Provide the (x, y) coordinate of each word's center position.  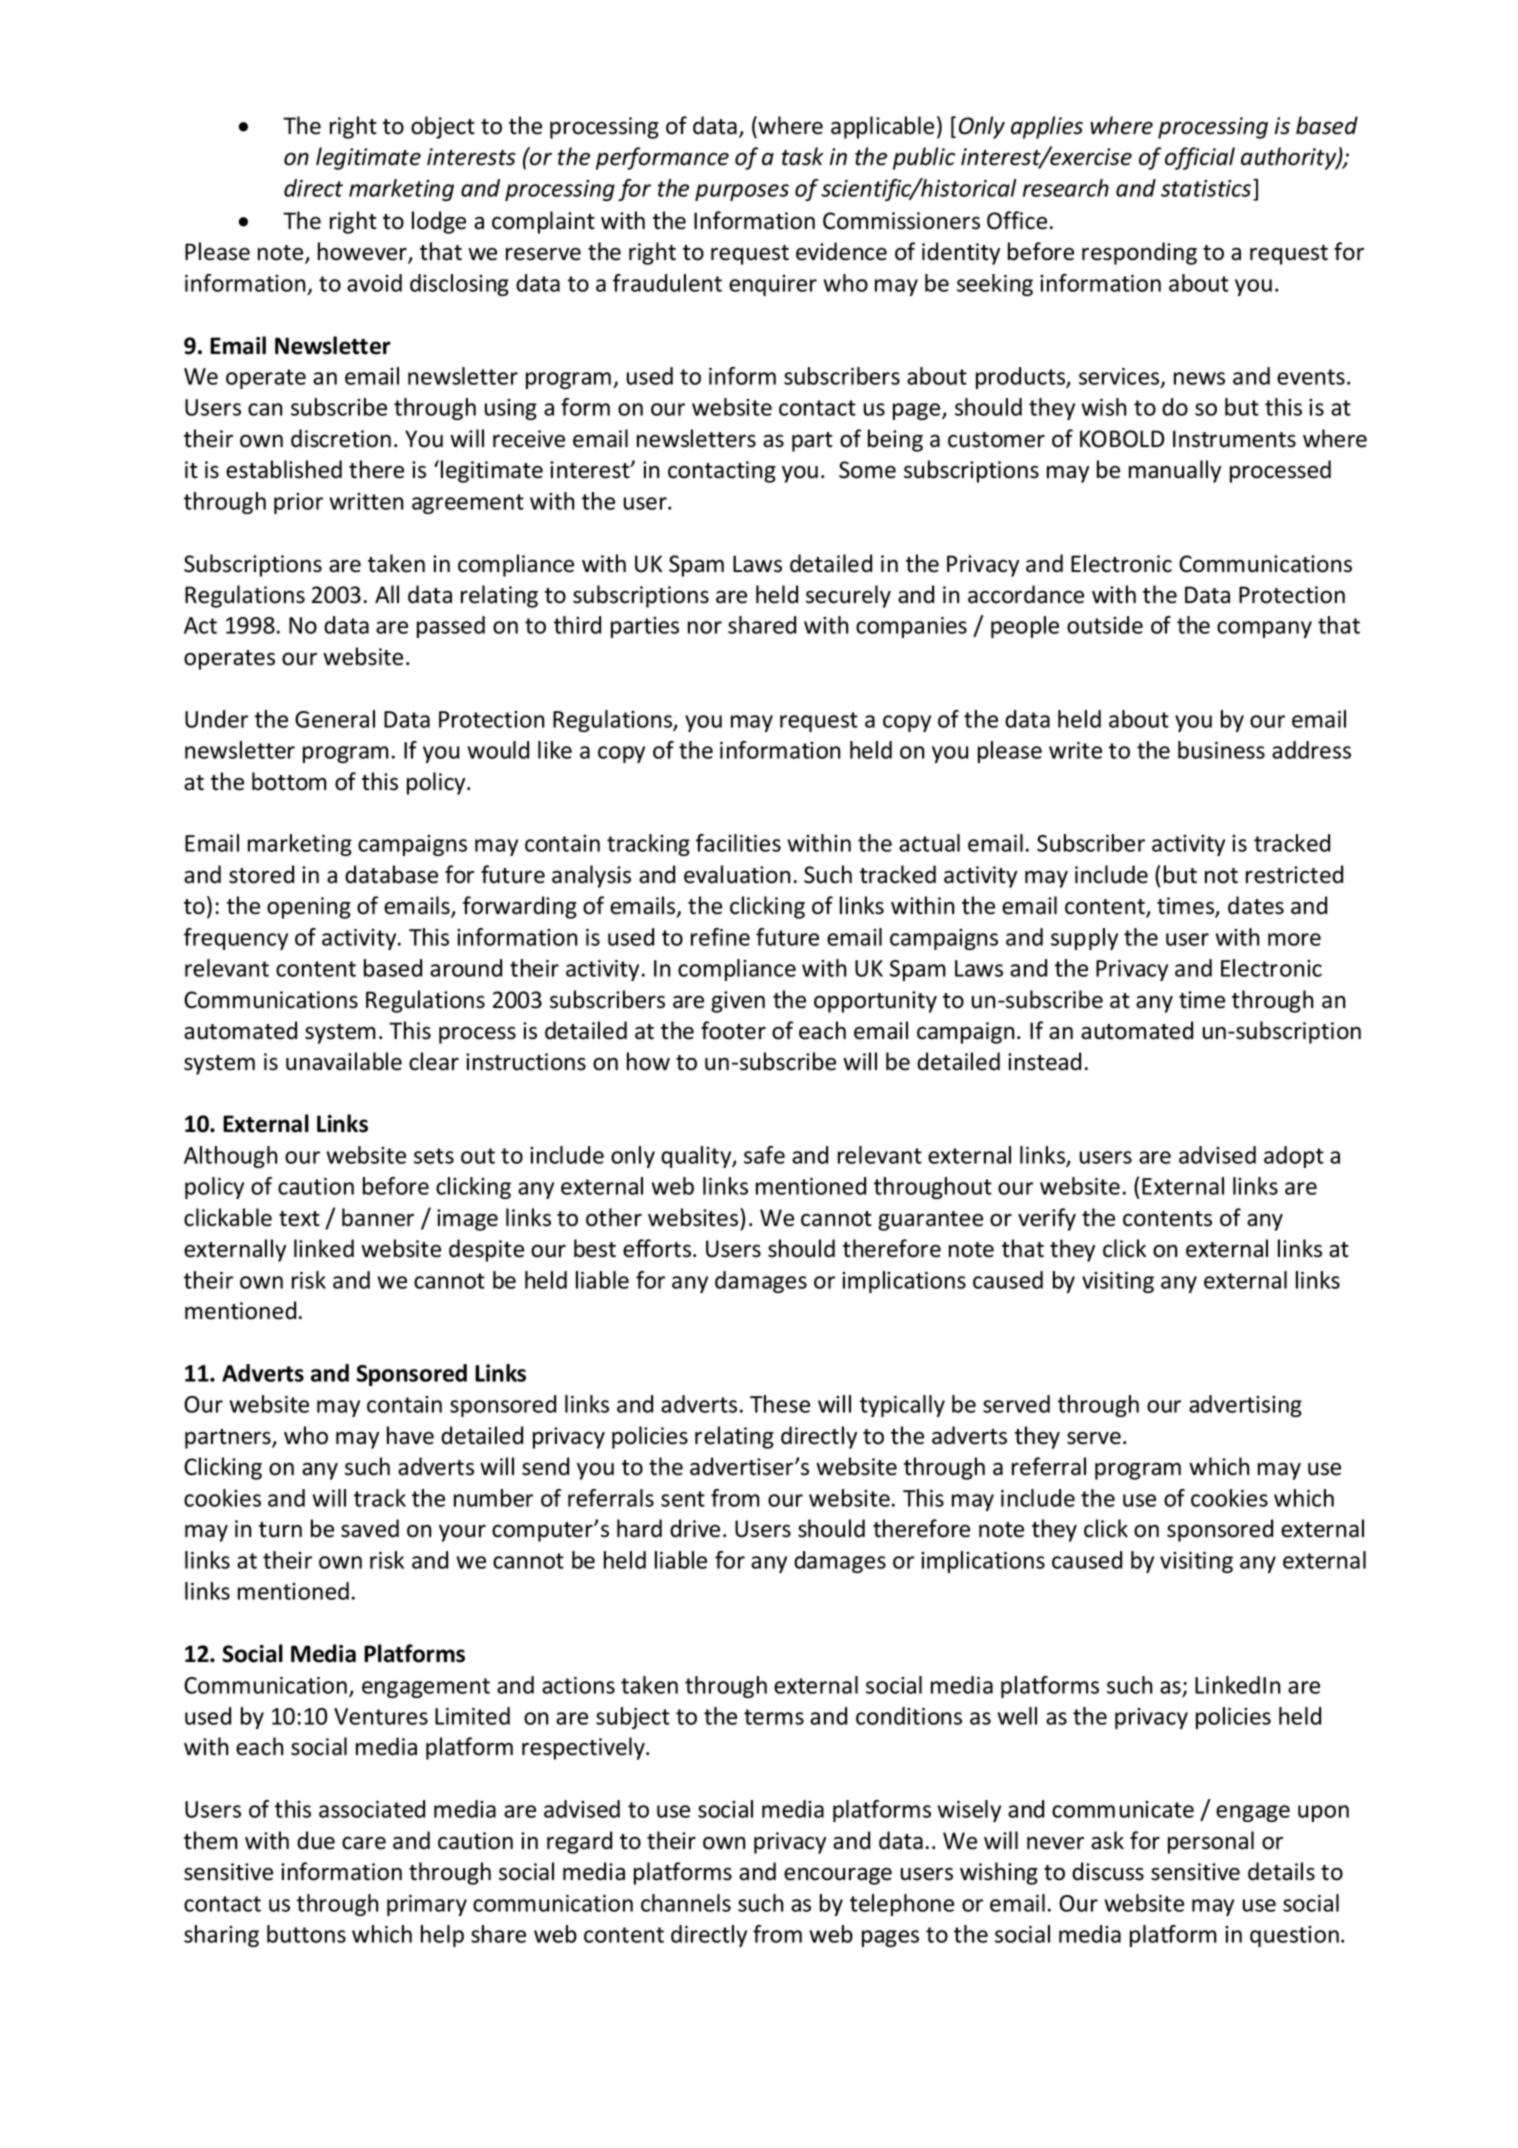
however (363, 252)
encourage (838, 1876)
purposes (742, 192)
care (364, 1843)
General (335, 719)
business (1221, 750)
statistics (1207, 188)
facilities (738, 843)
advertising (1245, 1406)
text (299, 1219)
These (780, 1404)
